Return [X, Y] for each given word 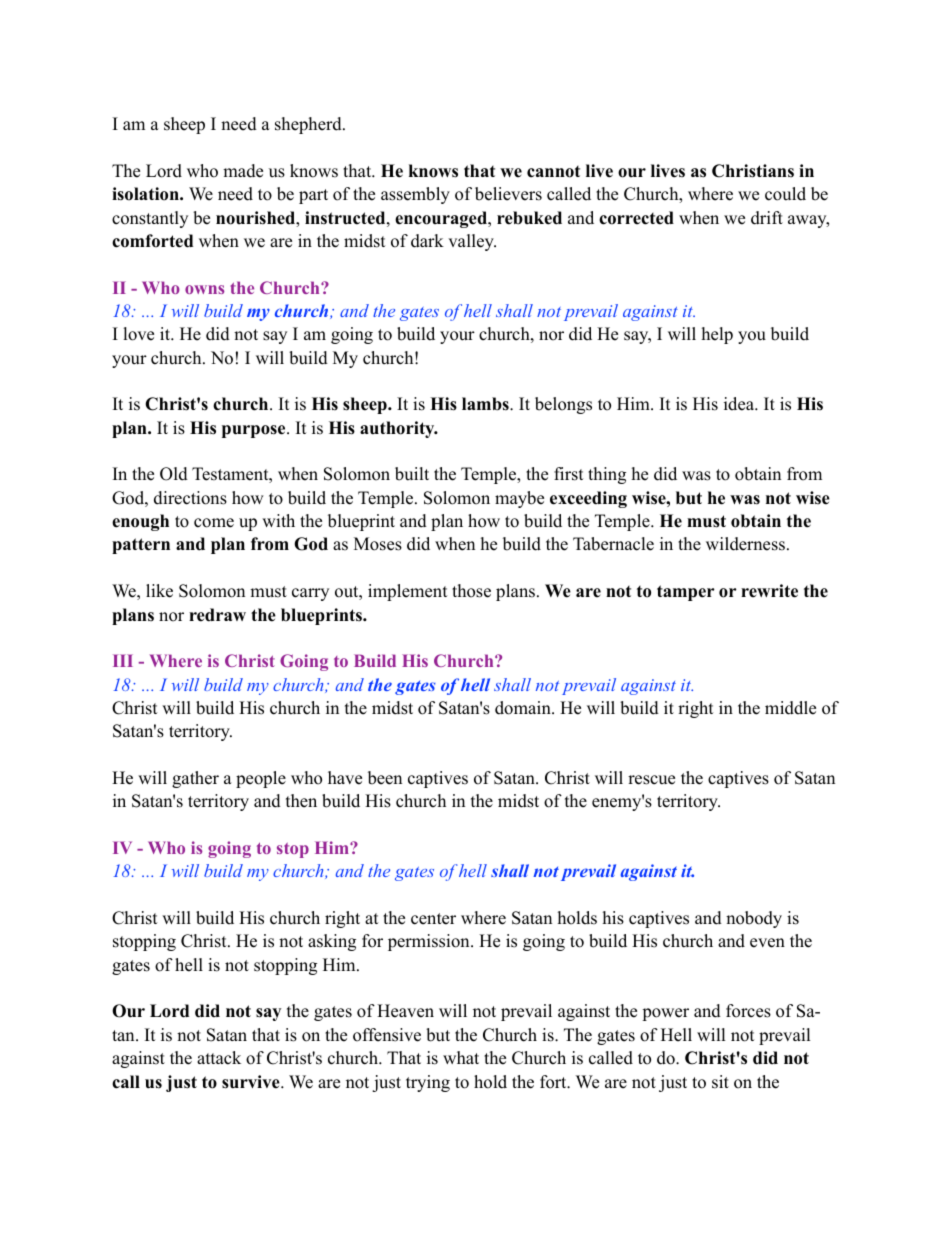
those [471, 591]
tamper [686, 593]
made [243, 171]
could [785, 194]
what [461, 1057]
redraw [217, 615]
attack [219, 1058]
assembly [415, 195]
